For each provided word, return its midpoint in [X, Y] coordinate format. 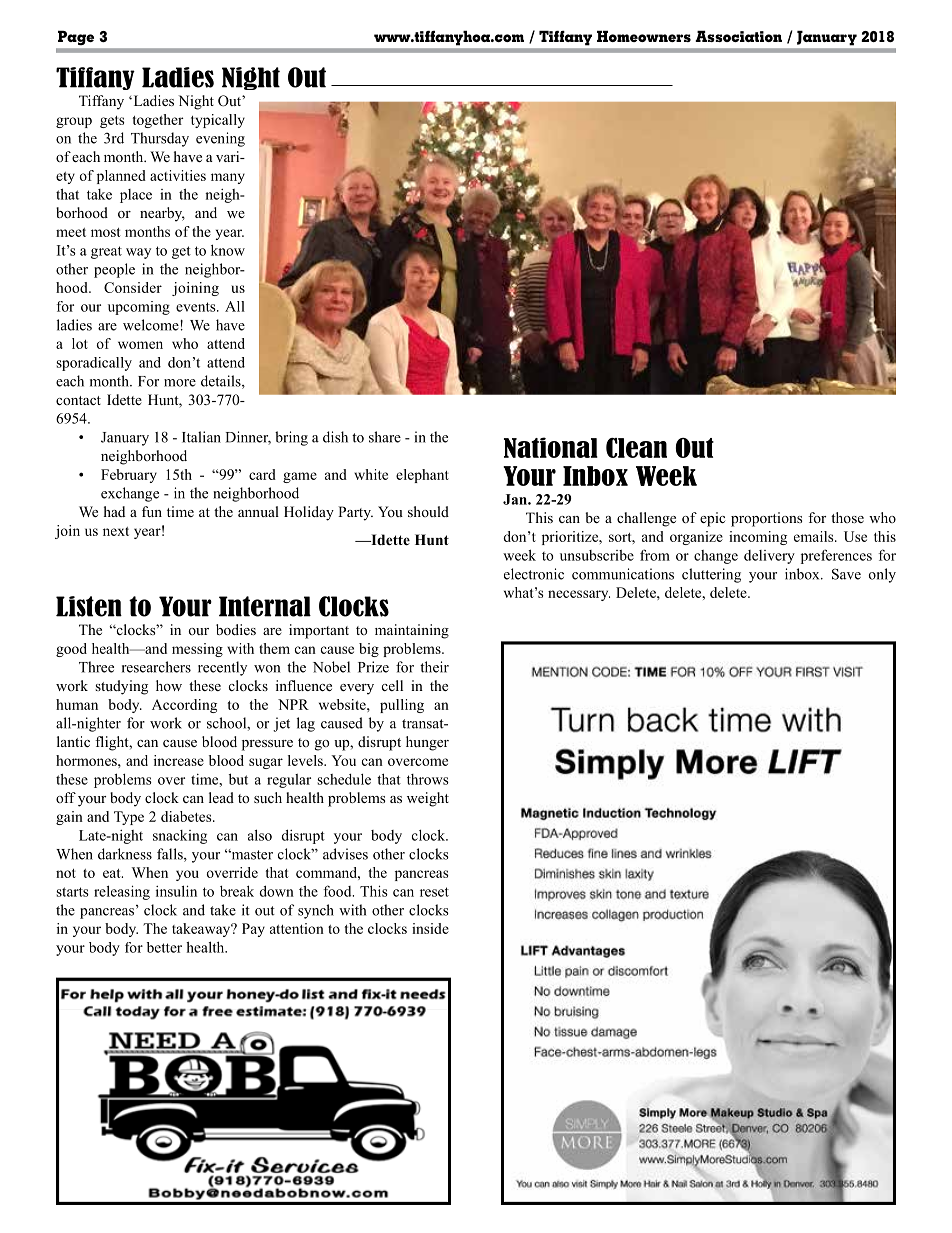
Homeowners [644, 36]
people [114, 270]
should [428, 511]
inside [430, 928]
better [164, 947]
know [228, 250]
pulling [402, 706]
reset [434, 892]
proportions [766, 519]
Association [738, 36]
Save [846, 574]
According [184, 706]
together [158, 121]
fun [152, 511]
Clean [636, 448]
